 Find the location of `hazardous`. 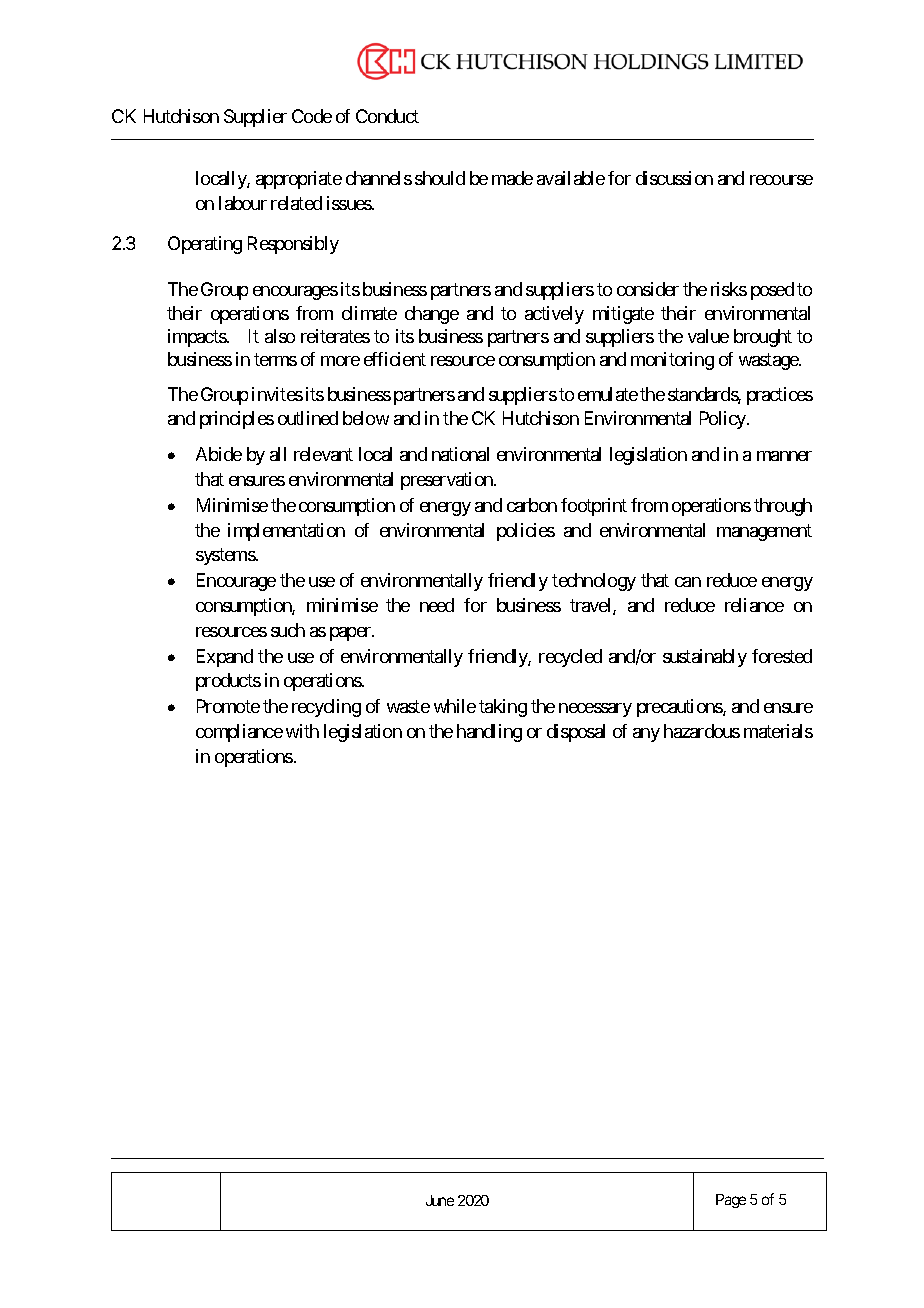

hazardous is located at coordinates (702, 731).
